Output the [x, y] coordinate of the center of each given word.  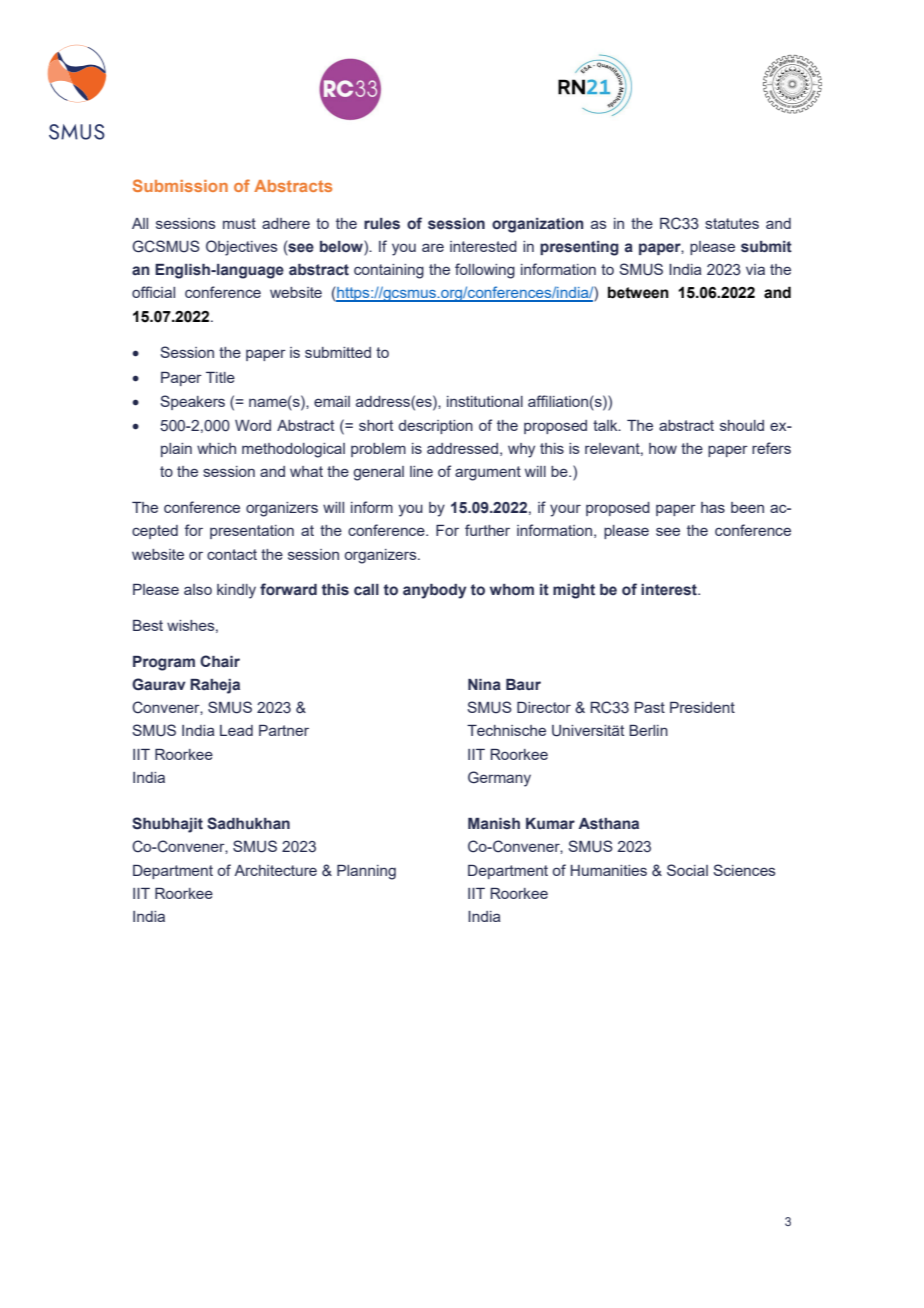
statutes [732, 223]
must [239, 223]
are [433, 247]
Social [687, 870]
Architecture [275, 870]
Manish [494, 824]
